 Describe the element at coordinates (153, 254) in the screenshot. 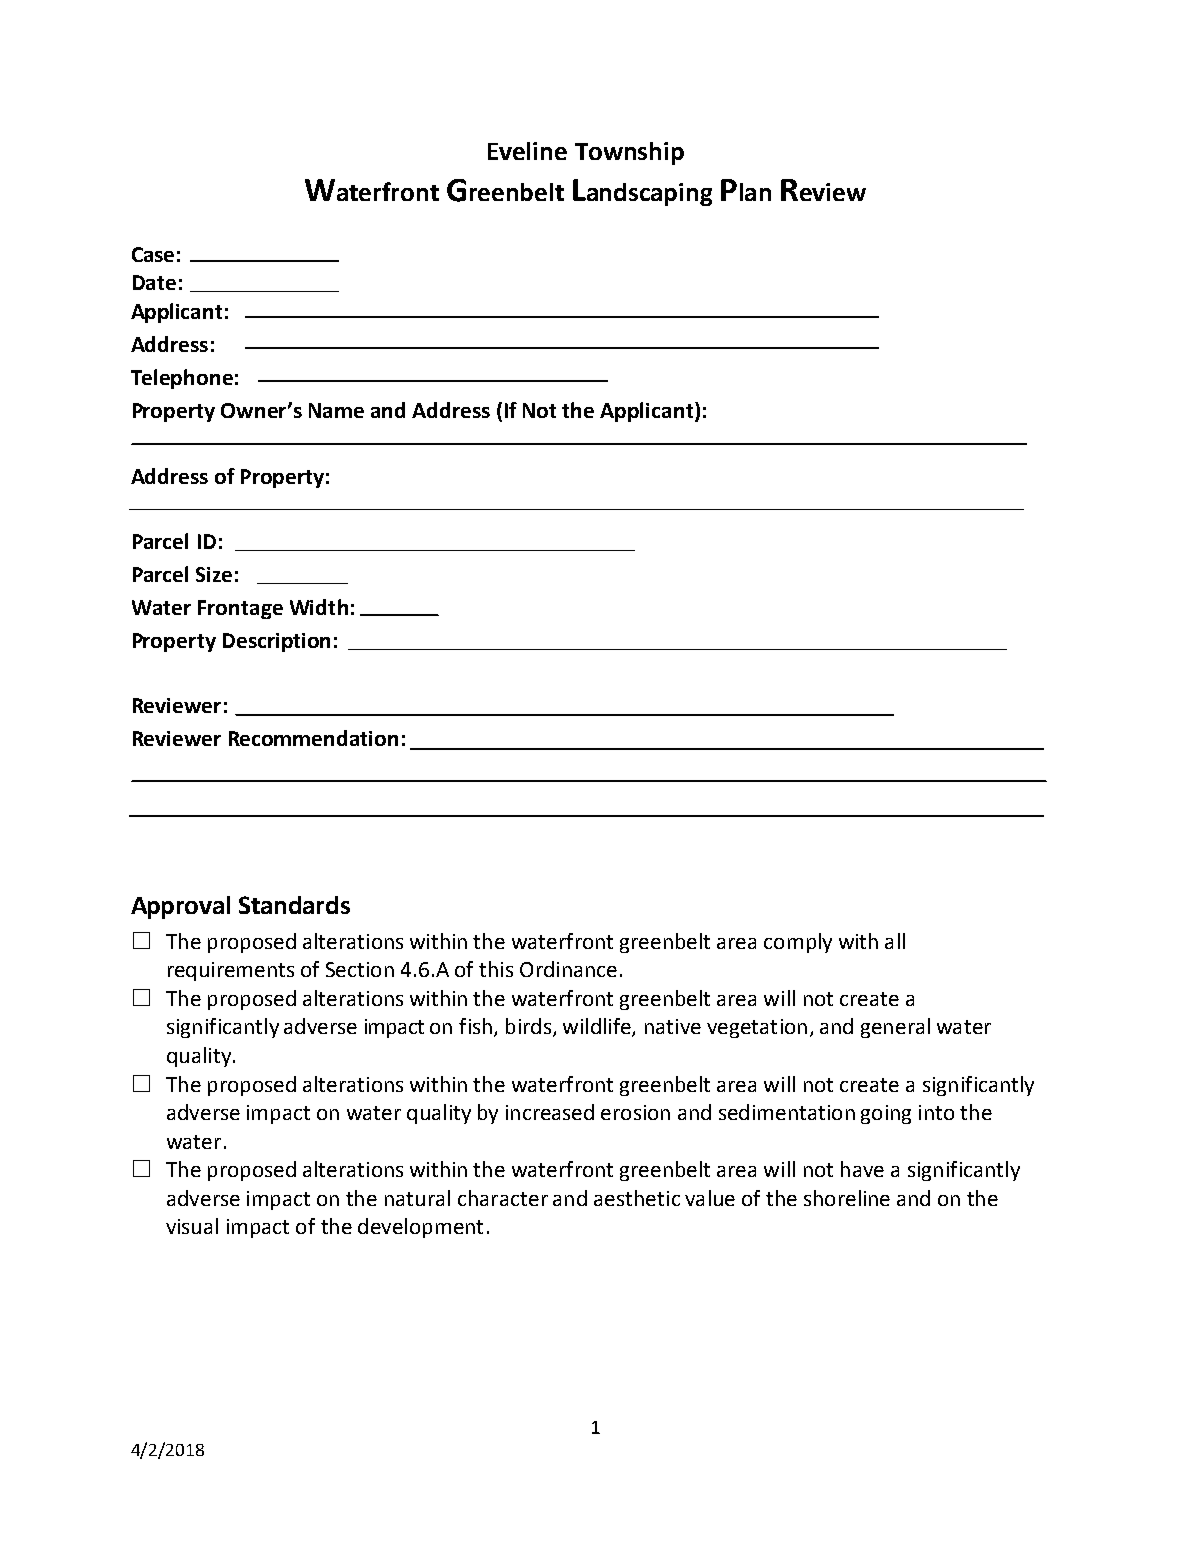

I see `Case` at that location.
